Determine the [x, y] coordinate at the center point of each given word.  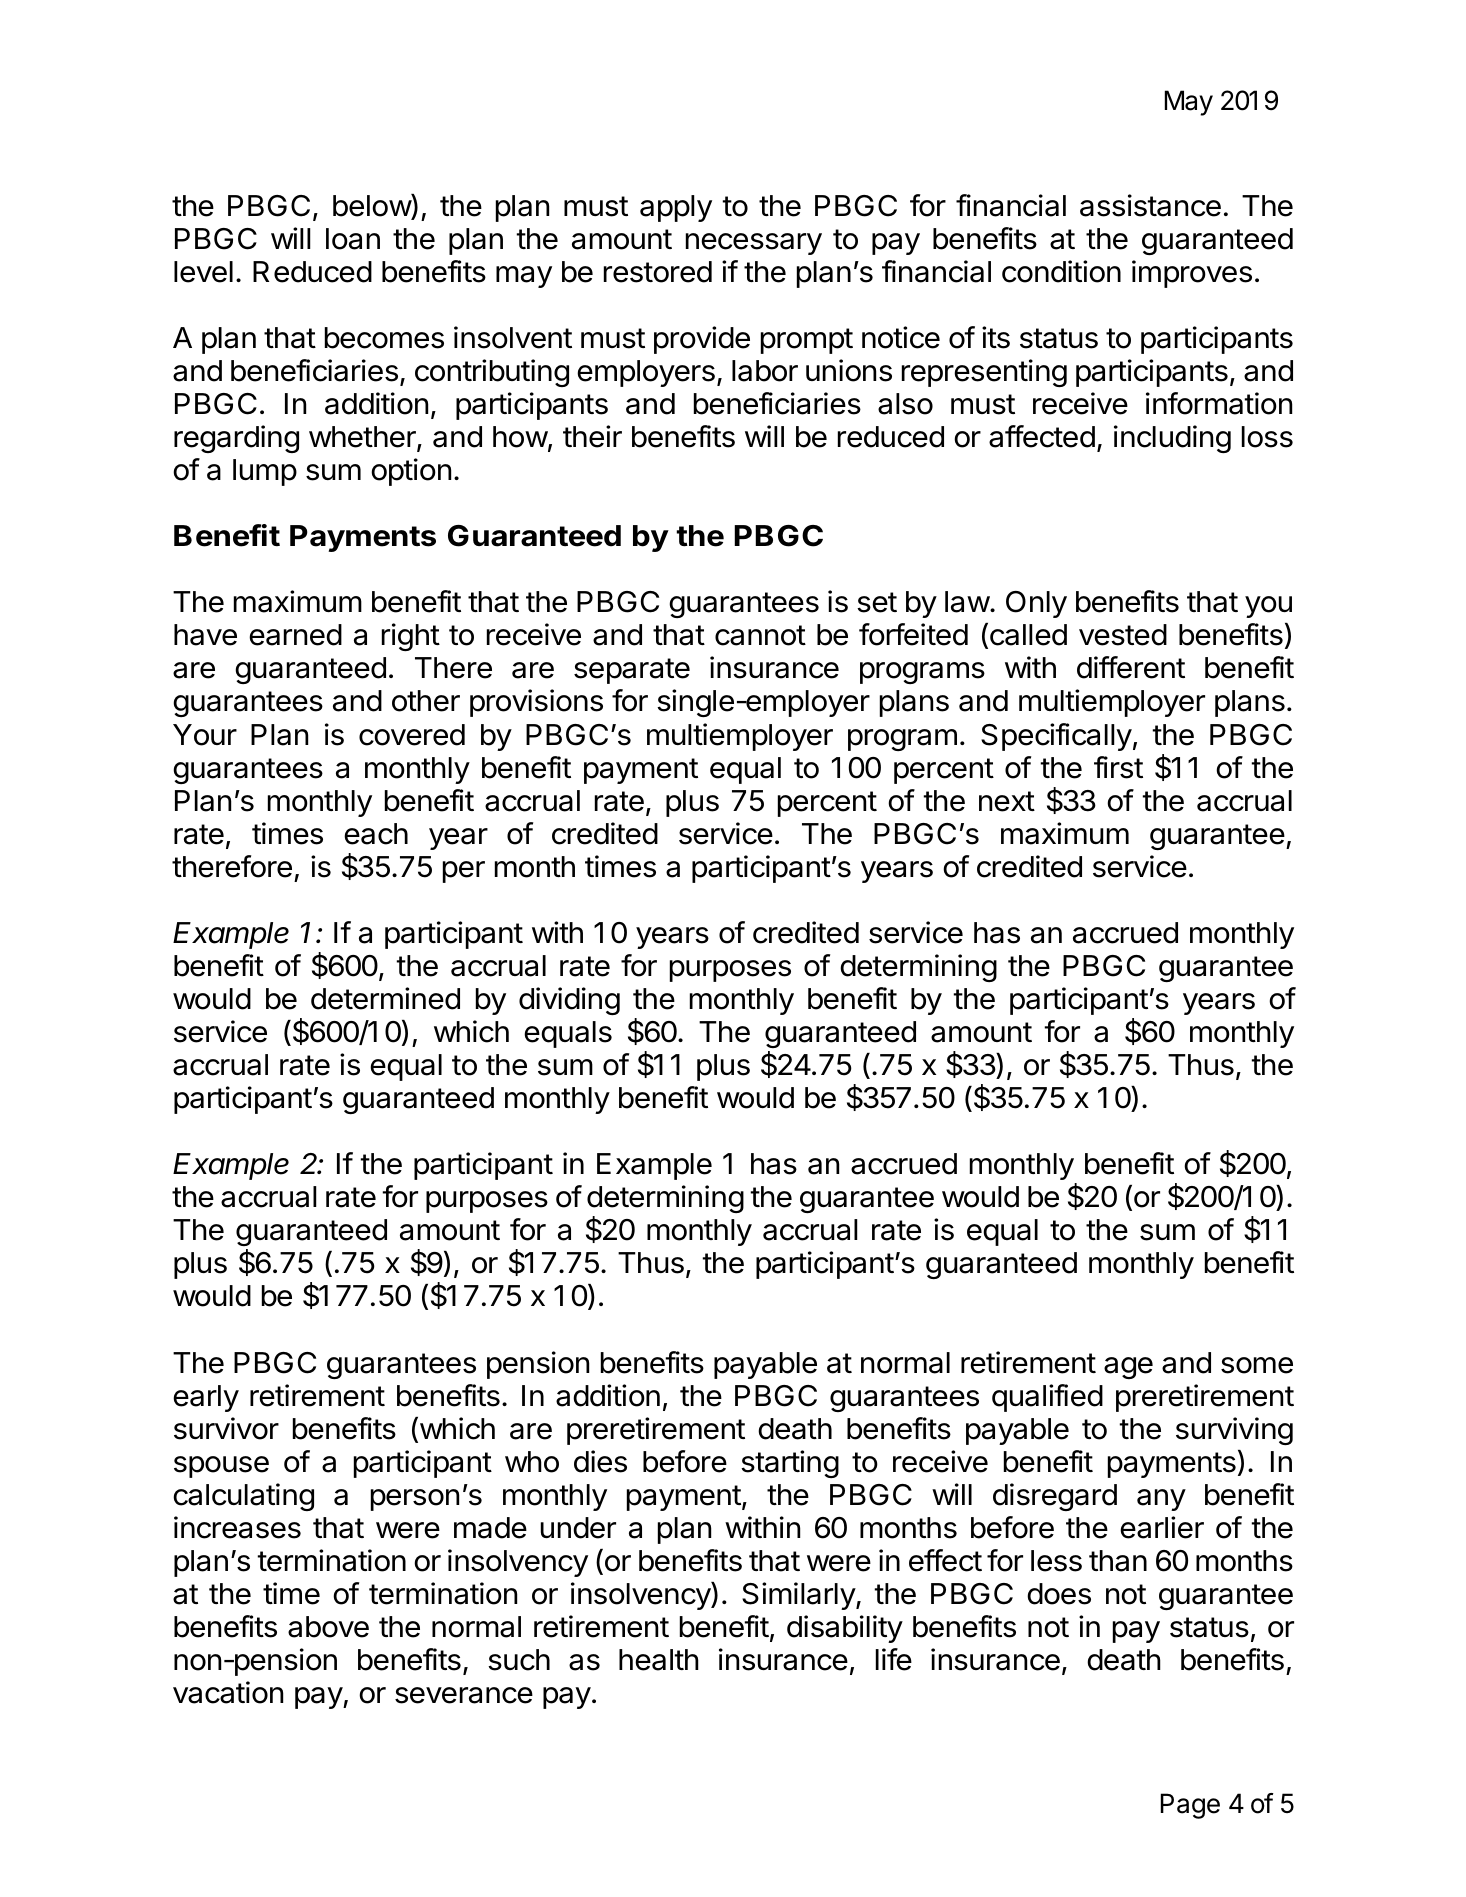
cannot [760, 635]
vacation [228, 1692]
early [206, 1398]
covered [412, 735]
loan [353, 239]
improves [1192, 274]
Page [1190, 1806]
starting [790, 1464]
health [659, 1660]
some [1257, 1365]
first [1118, 767]
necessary [754, 244]
